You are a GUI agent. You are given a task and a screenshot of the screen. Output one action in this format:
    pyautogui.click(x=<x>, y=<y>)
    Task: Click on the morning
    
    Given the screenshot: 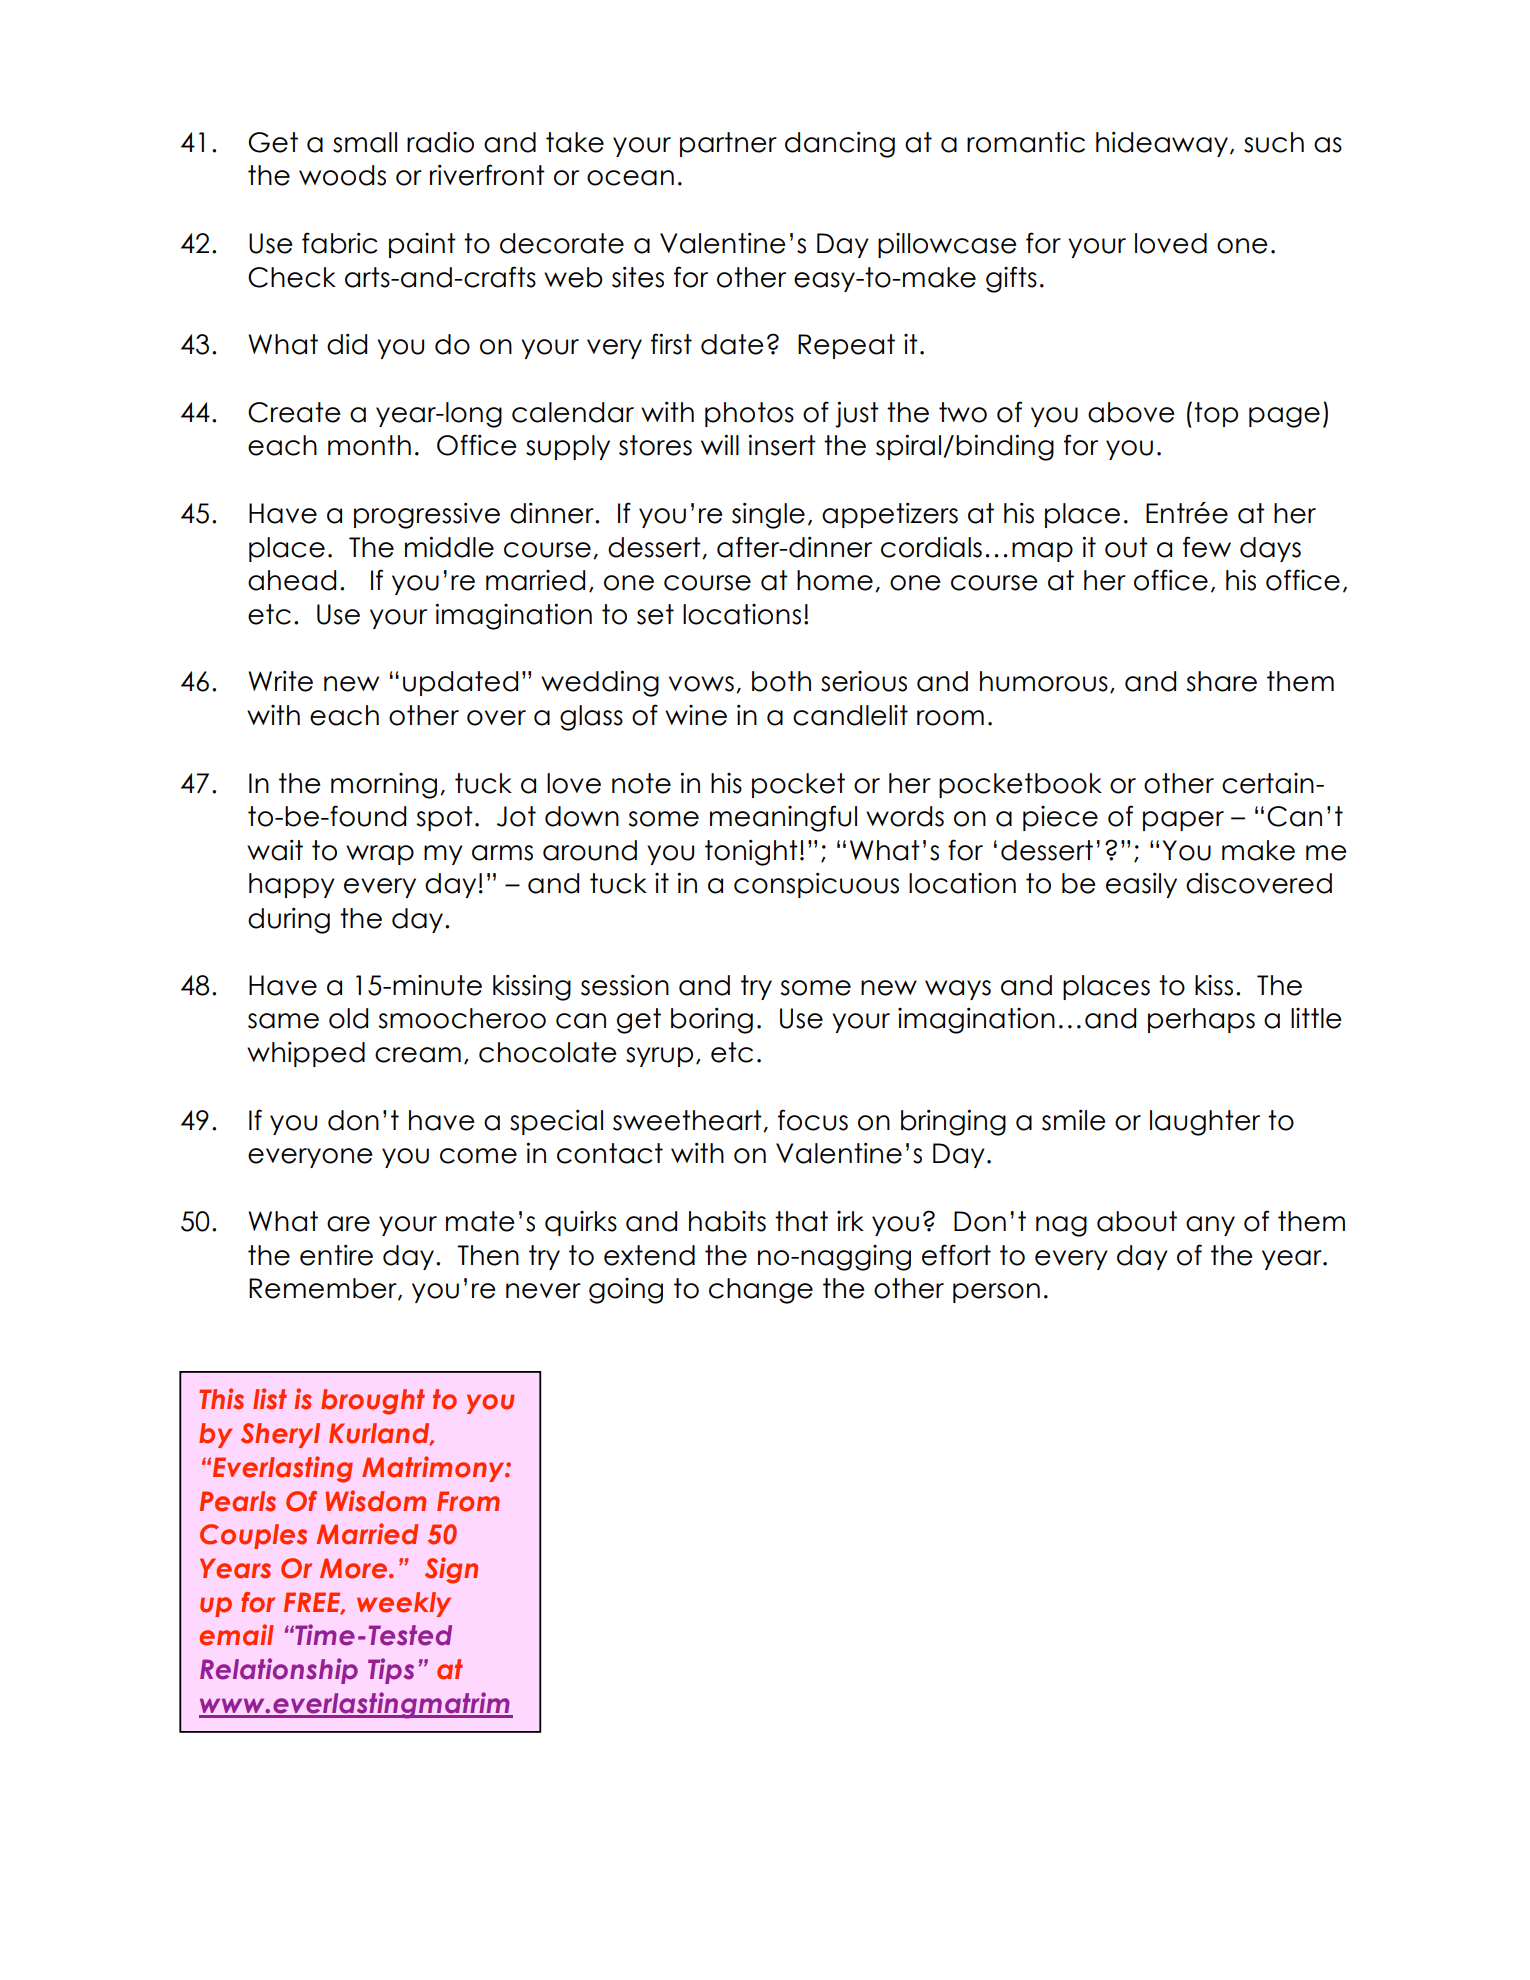 What is the action you would take?
    pyautogui.click(x=384, y=786)
